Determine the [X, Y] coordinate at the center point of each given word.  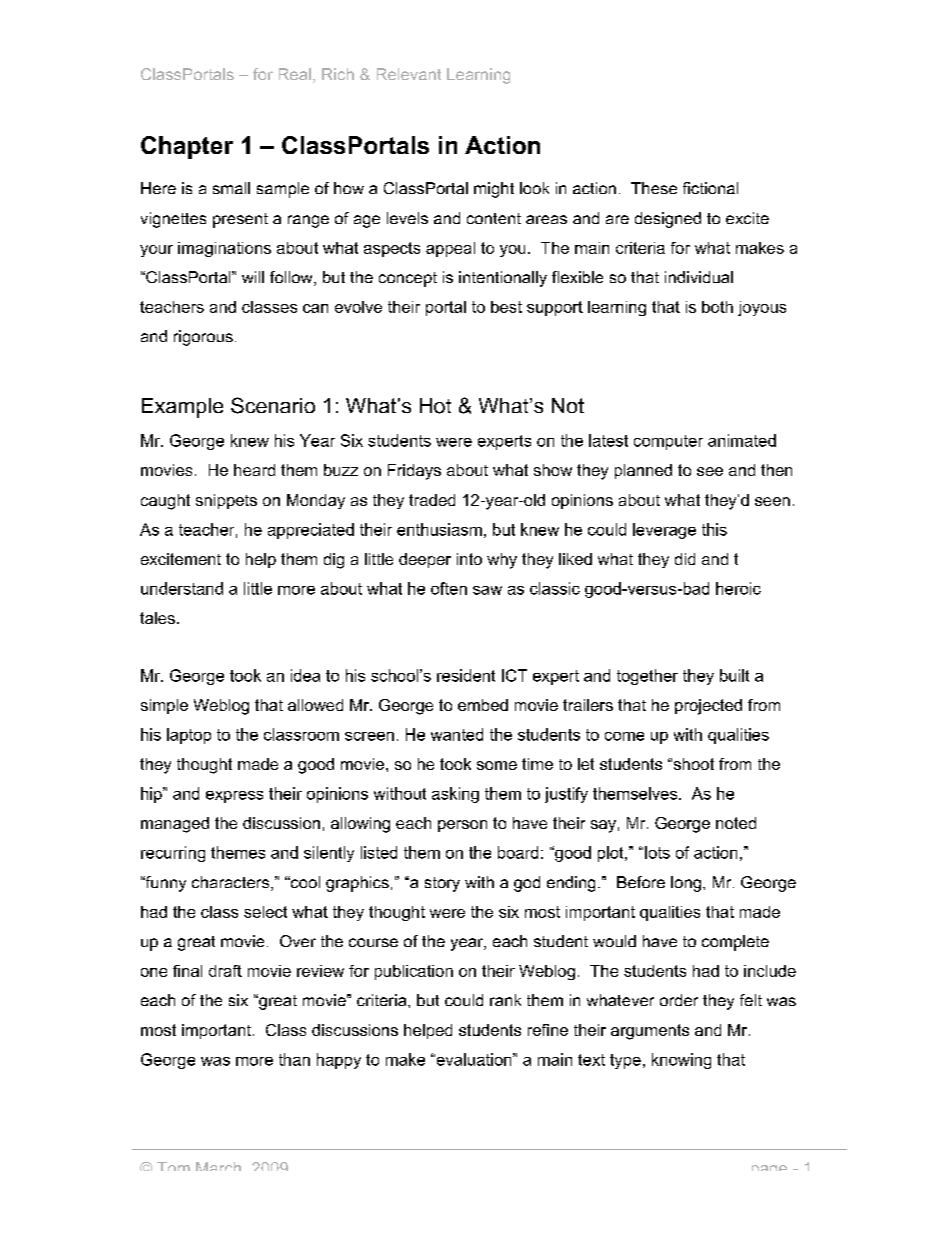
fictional [710, 188]
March [218, 1166]
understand [182, 588]
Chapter [187, 147]
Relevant [409, 74]
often [449, 588]
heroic [738, 588]
